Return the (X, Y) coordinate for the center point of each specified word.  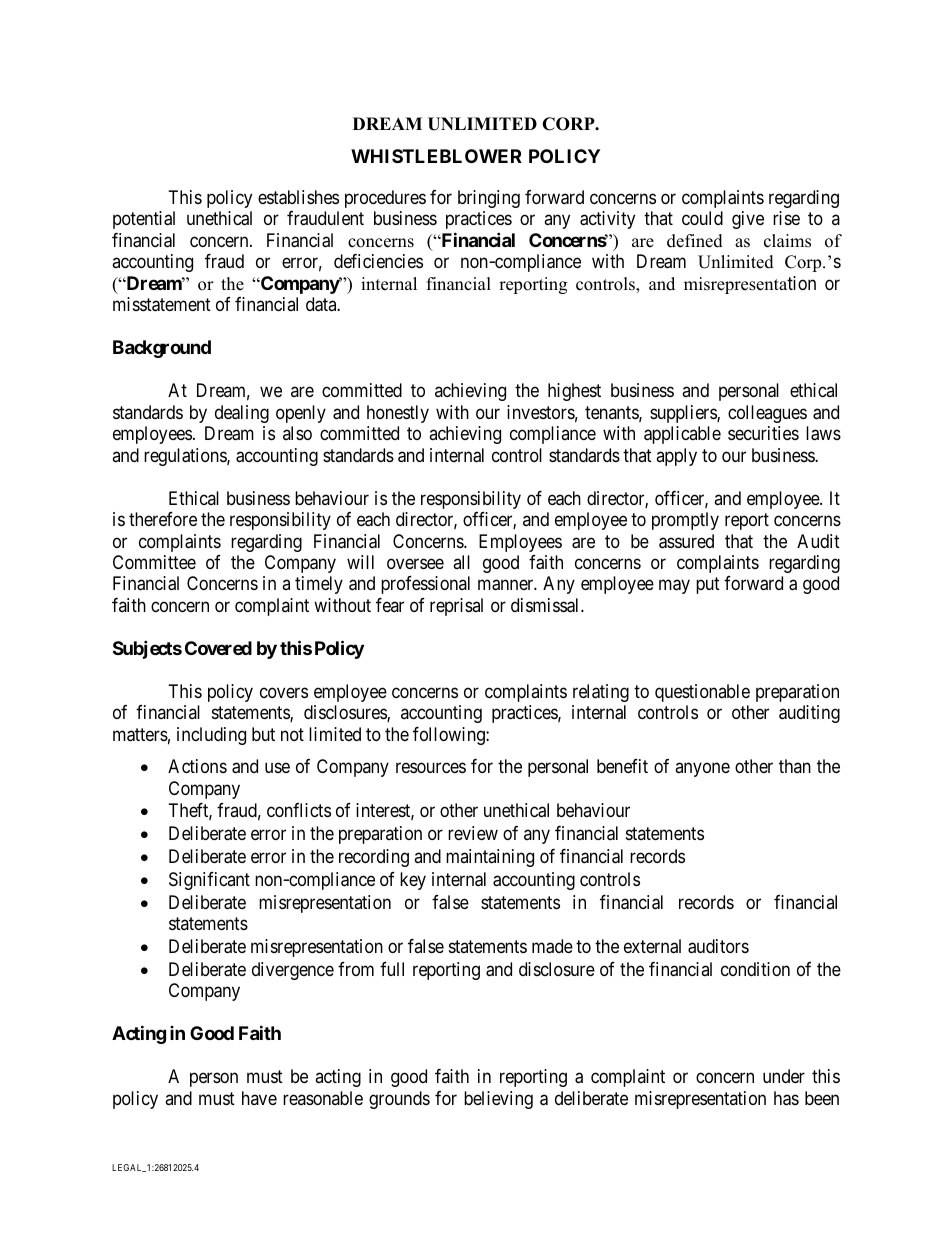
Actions (197, 766)
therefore (163, 519)
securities (763, 433)
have (259, 1098)
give (748, 220)
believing (498, 1100)
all (461, 562)
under (784, 1076)
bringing (489, 199)
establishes (298, 197)
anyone (702, 769)
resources (431, 767)
